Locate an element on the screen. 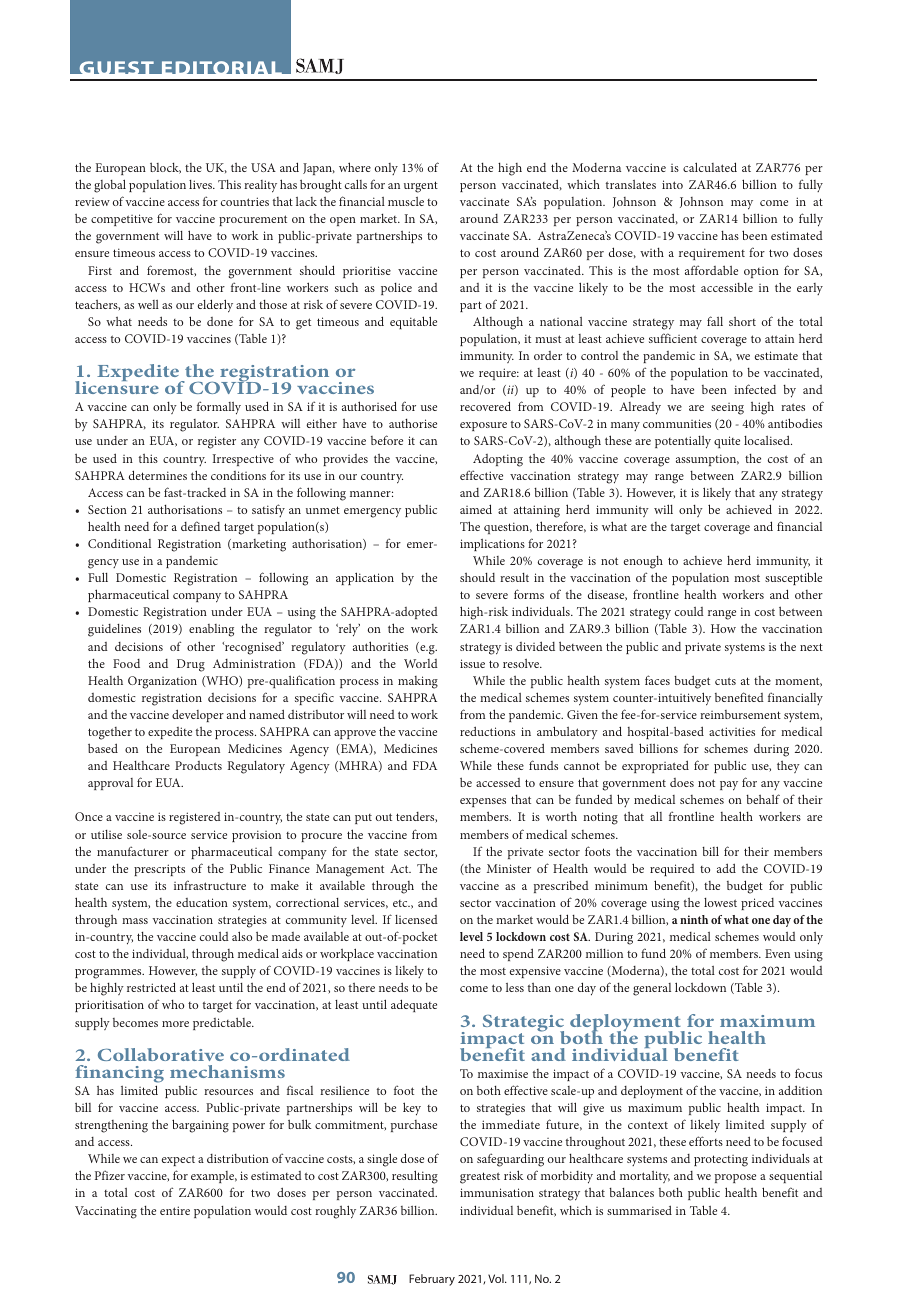 This screenshot has height=1308, width=924. lives is located at coordinates (202, 184).
